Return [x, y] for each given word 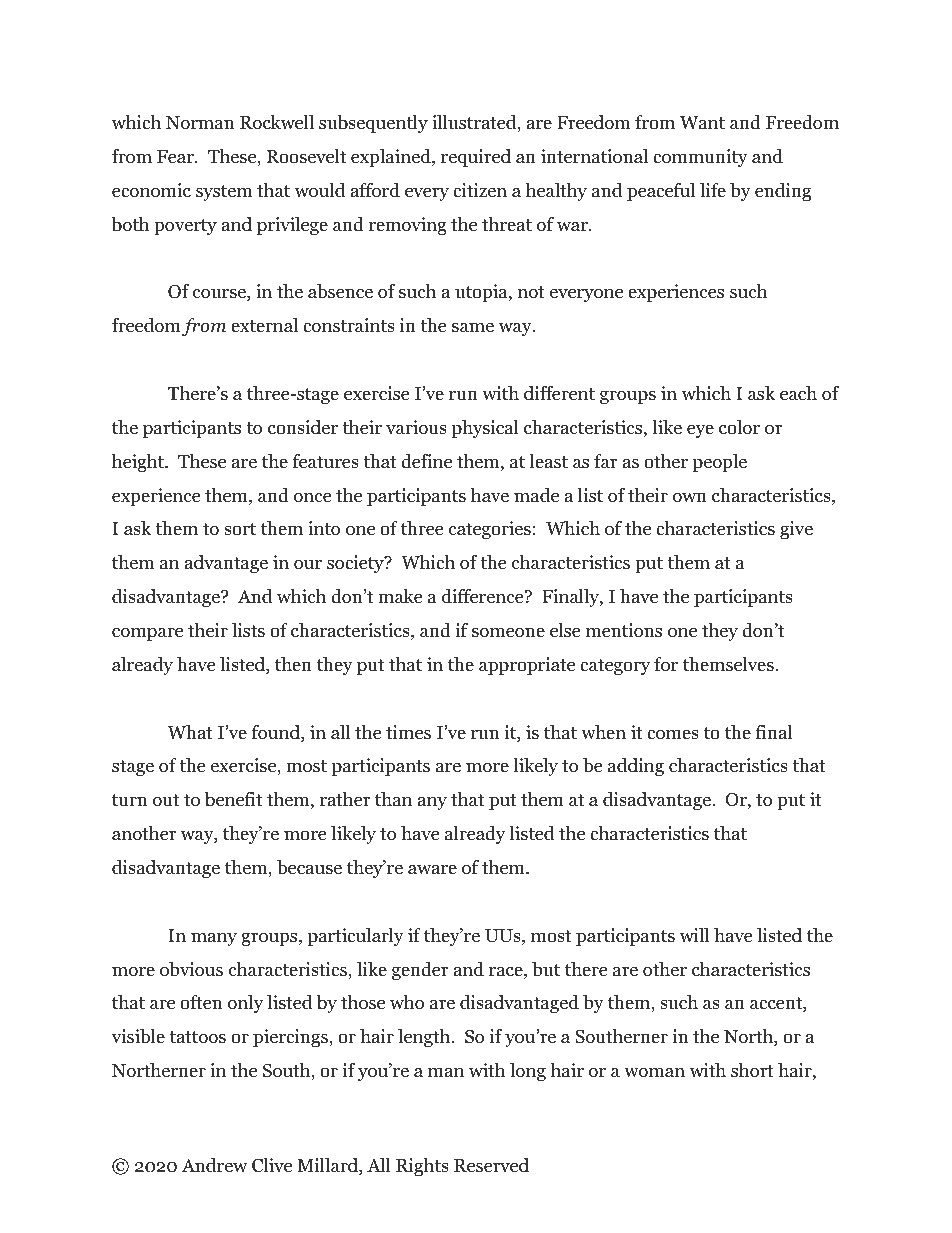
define [426, 461]
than [393, 799]
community [700, 158]
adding [636, 767]
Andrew [214, 1165]
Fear [176, 157]
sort [240, 529]
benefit [233, 799]
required [476, 158]
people [720, 463]
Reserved [491, 1165]
